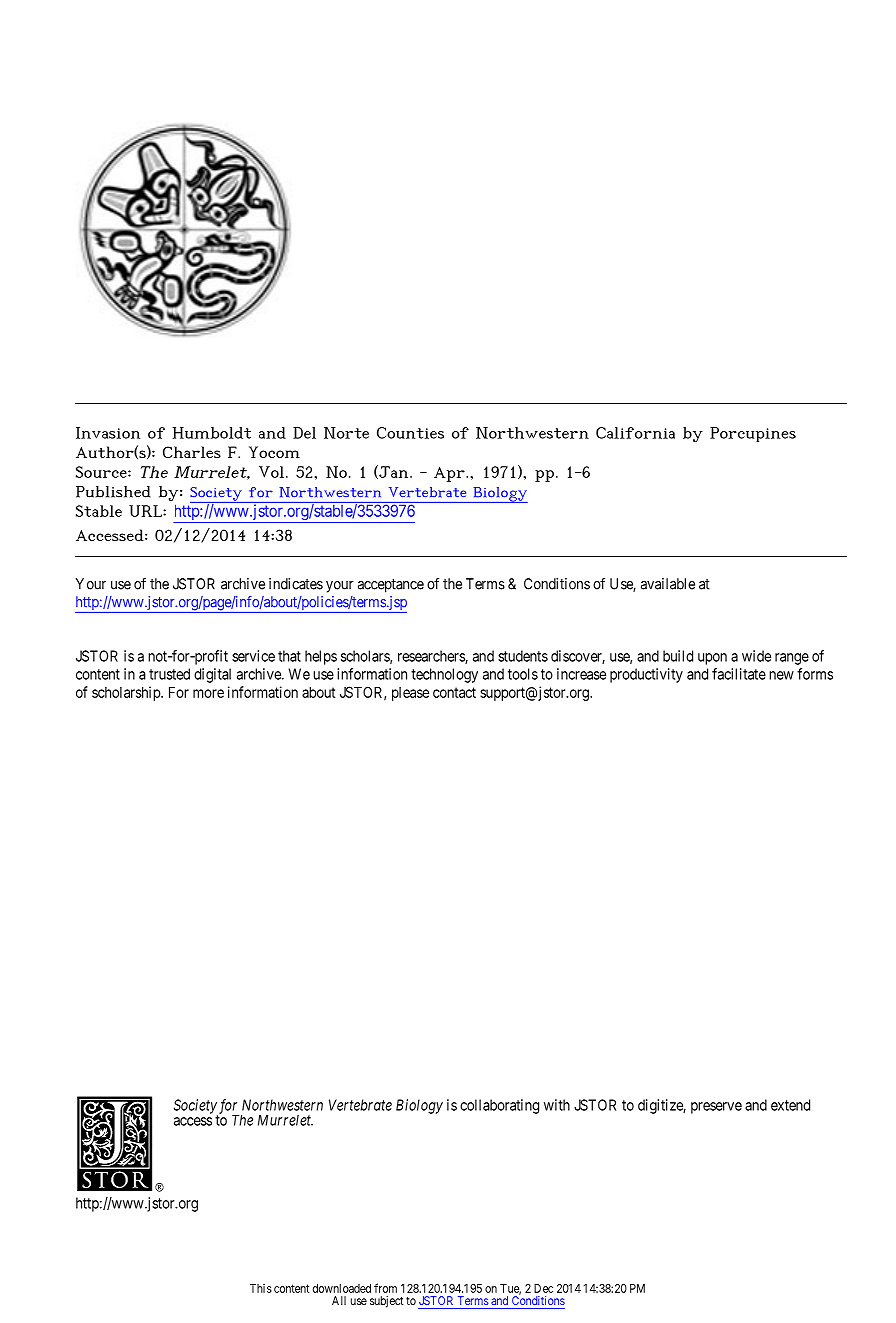 This image has width=896, height=1323. I want to click on Dec, so click(543, 1288).
